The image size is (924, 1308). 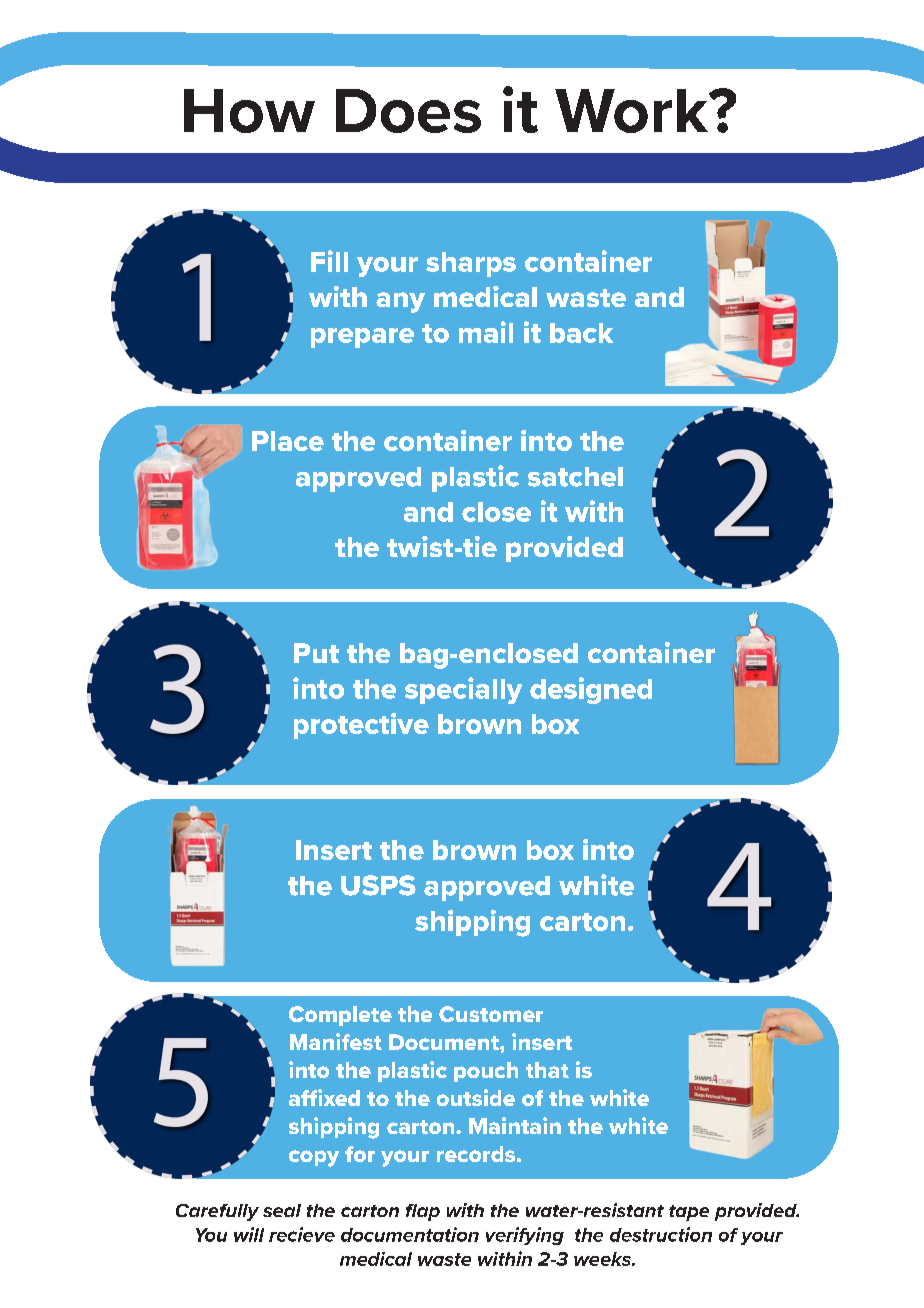 I want to click on flap, so click(x=423, y=1212).
